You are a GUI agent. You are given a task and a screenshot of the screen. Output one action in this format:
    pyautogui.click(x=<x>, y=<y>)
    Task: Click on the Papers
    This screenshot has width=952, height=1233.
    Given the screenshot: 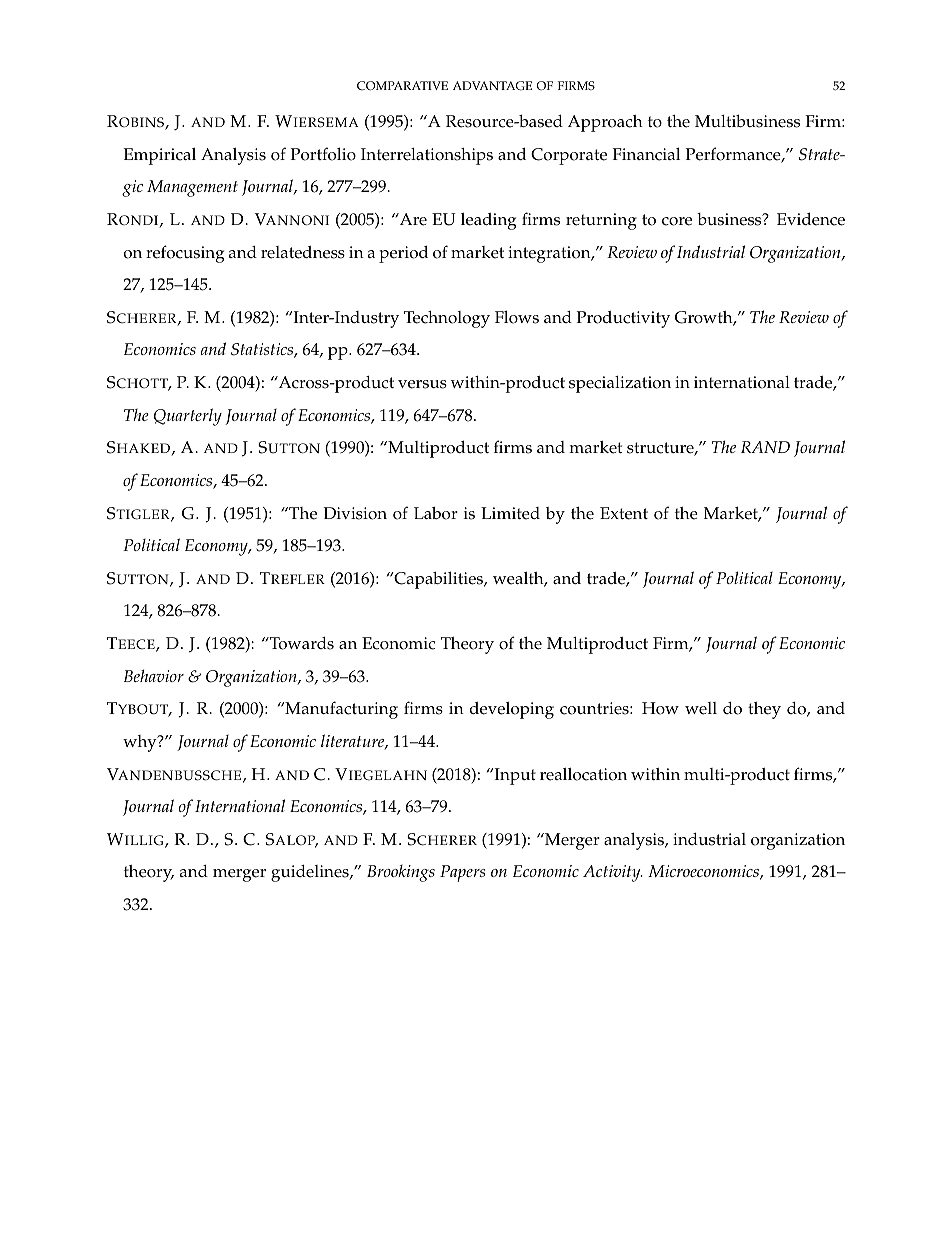 What is the action you would take?
    pyautogui.click(x=463, y=873)
